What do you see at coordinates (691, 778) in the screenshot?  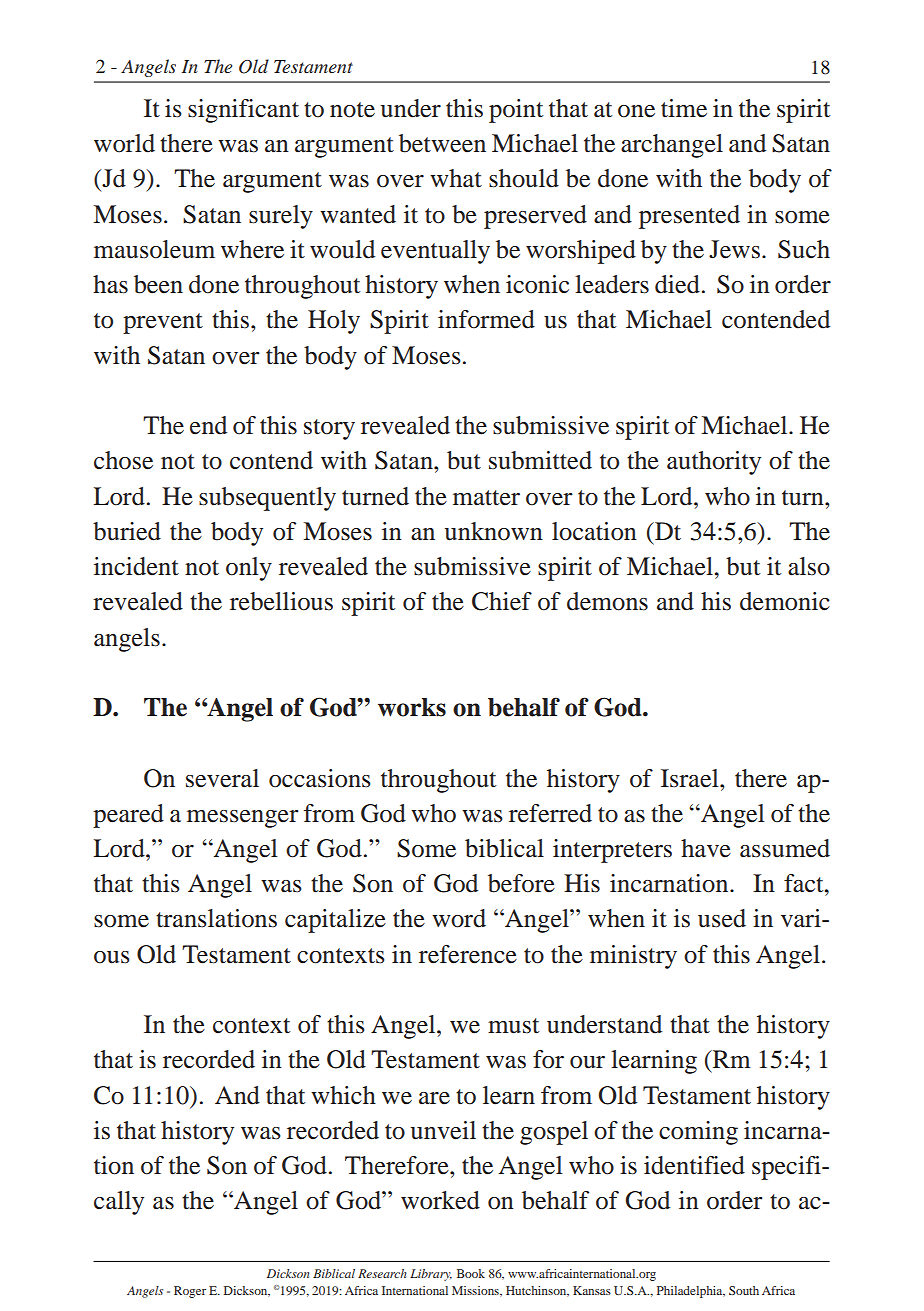 I see `Israel` at bounding box center [691, 778].
